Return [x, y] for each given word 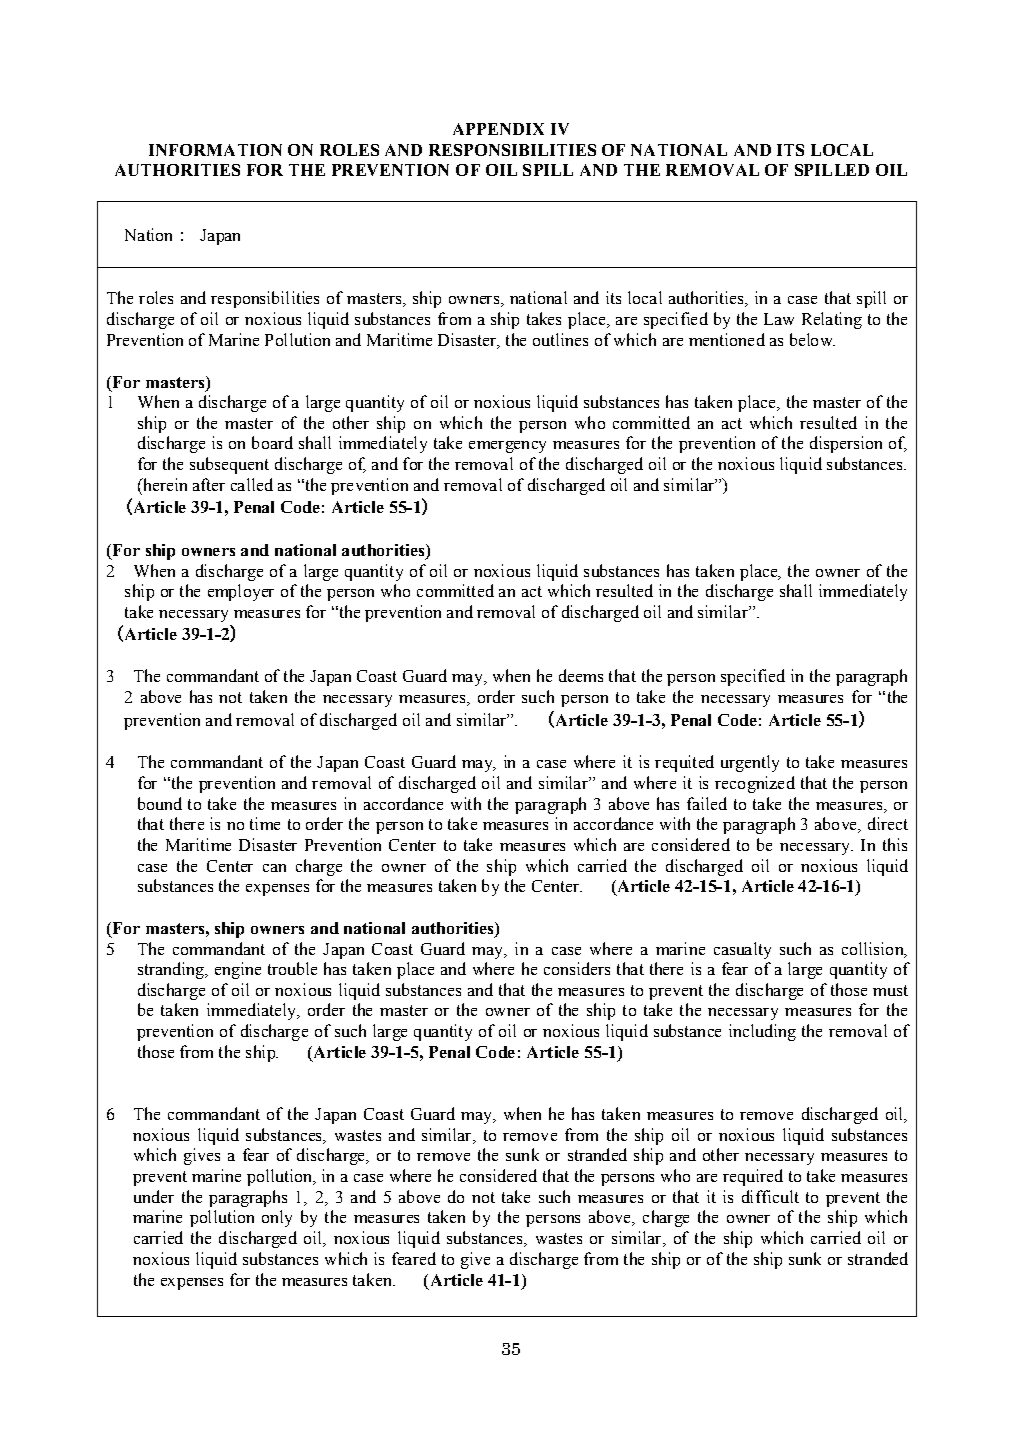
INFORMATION [215, 150]
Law [779, 319]
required [753, 1177]
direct [888, 823]
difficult [770, 1196]
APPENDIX [498, 129]
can [274, 868]
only [277, 1218]
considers [577, 968]
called [252, 484]
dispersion [846, 444]
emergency [507, 447]
